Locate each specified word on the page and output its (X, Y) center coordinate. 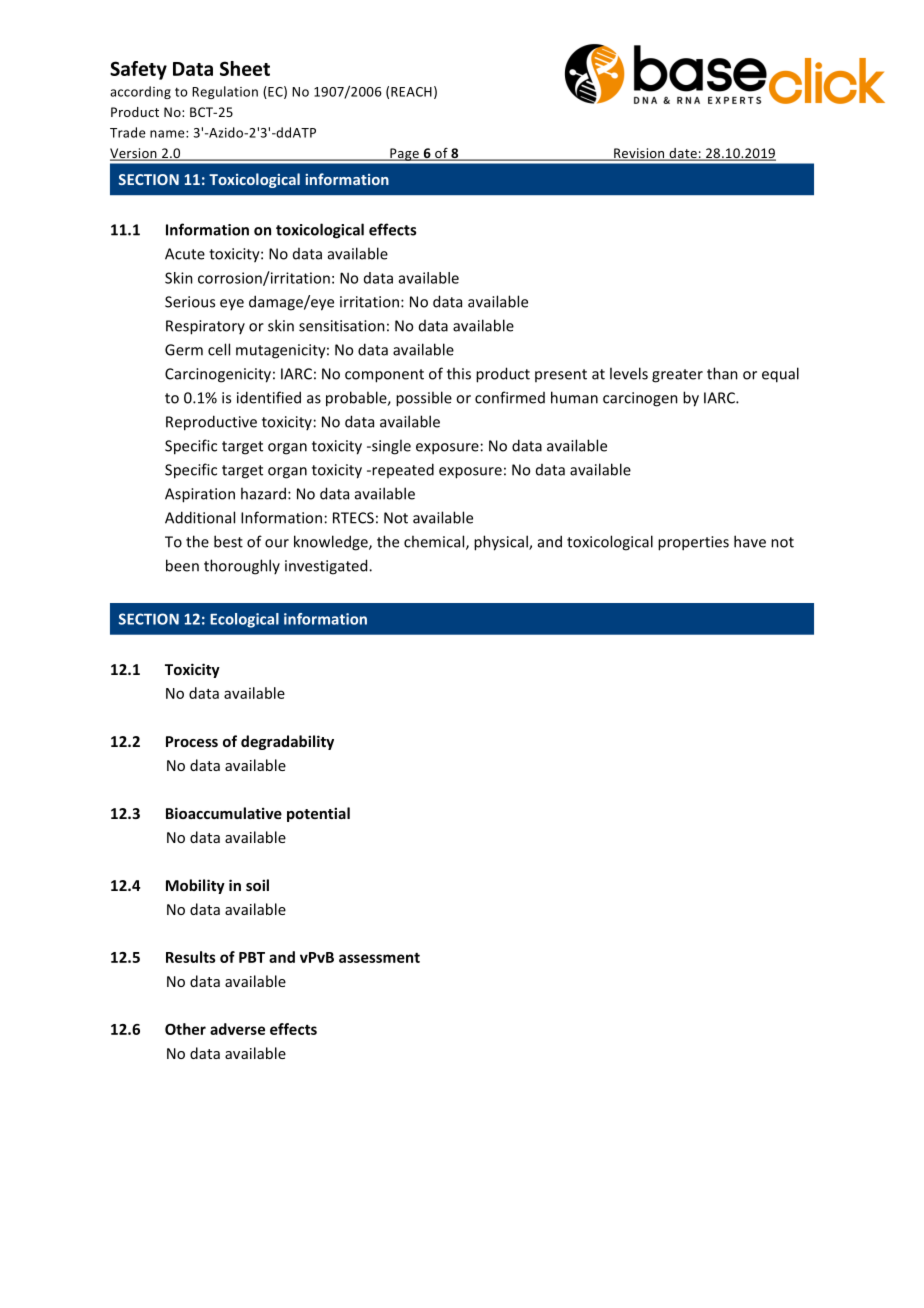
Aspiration (200, 495)
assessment (379, 957)
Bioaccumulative (224, 813)
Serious (190, 302)
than (722, 373)
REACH (411, 92)
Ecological (244, 620)
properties (693, 543)
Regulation (225, 92)
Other (185, 1029)
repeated (402, 470)
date (683, 154)
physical (502, 543)
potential (318, 814)
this (459, 373)
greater (677, 376)
